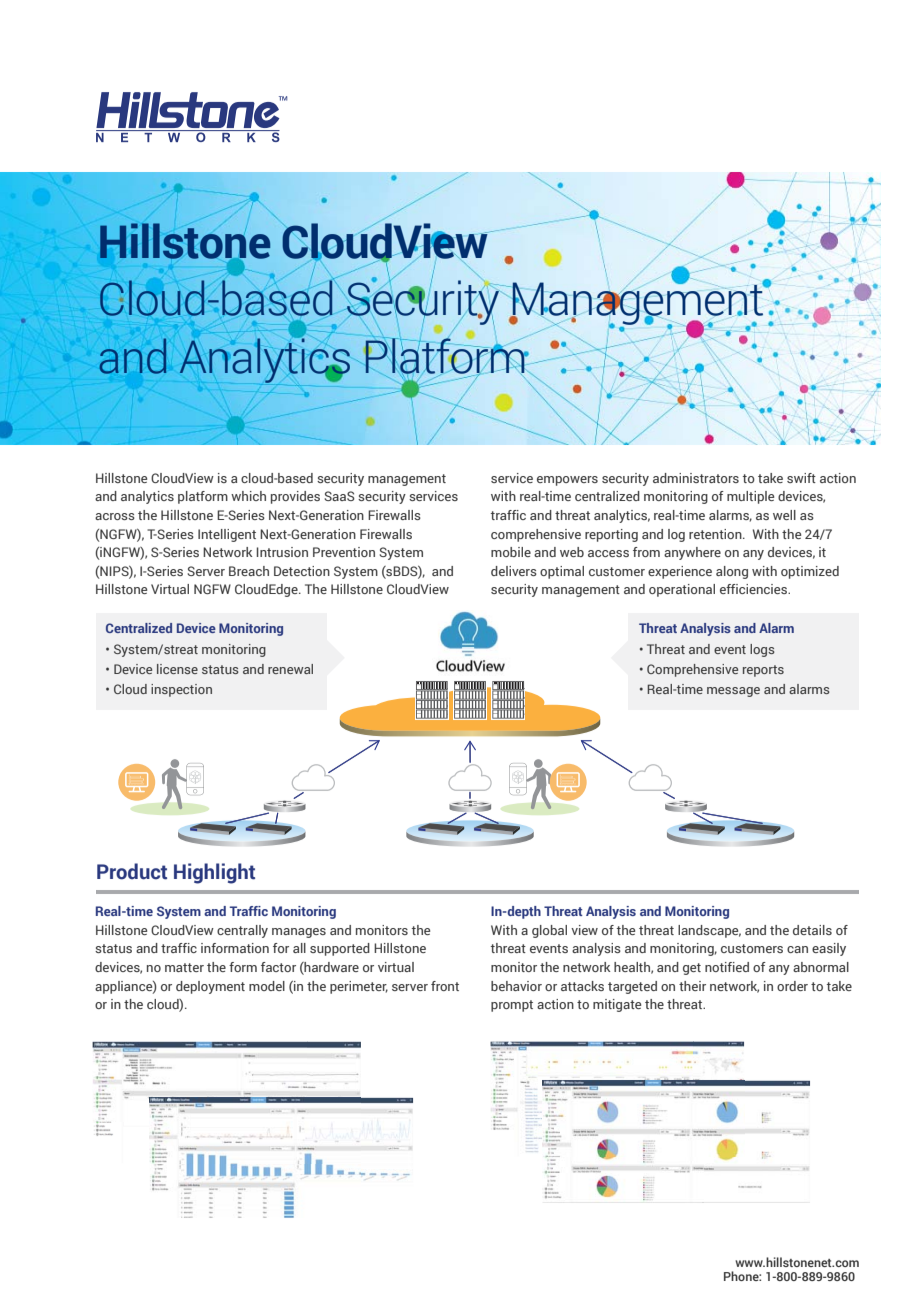 The image size is (924, 1308). Describe the element at coordinates (210, 987) in the screenshot. I see `deployment` at that location.
